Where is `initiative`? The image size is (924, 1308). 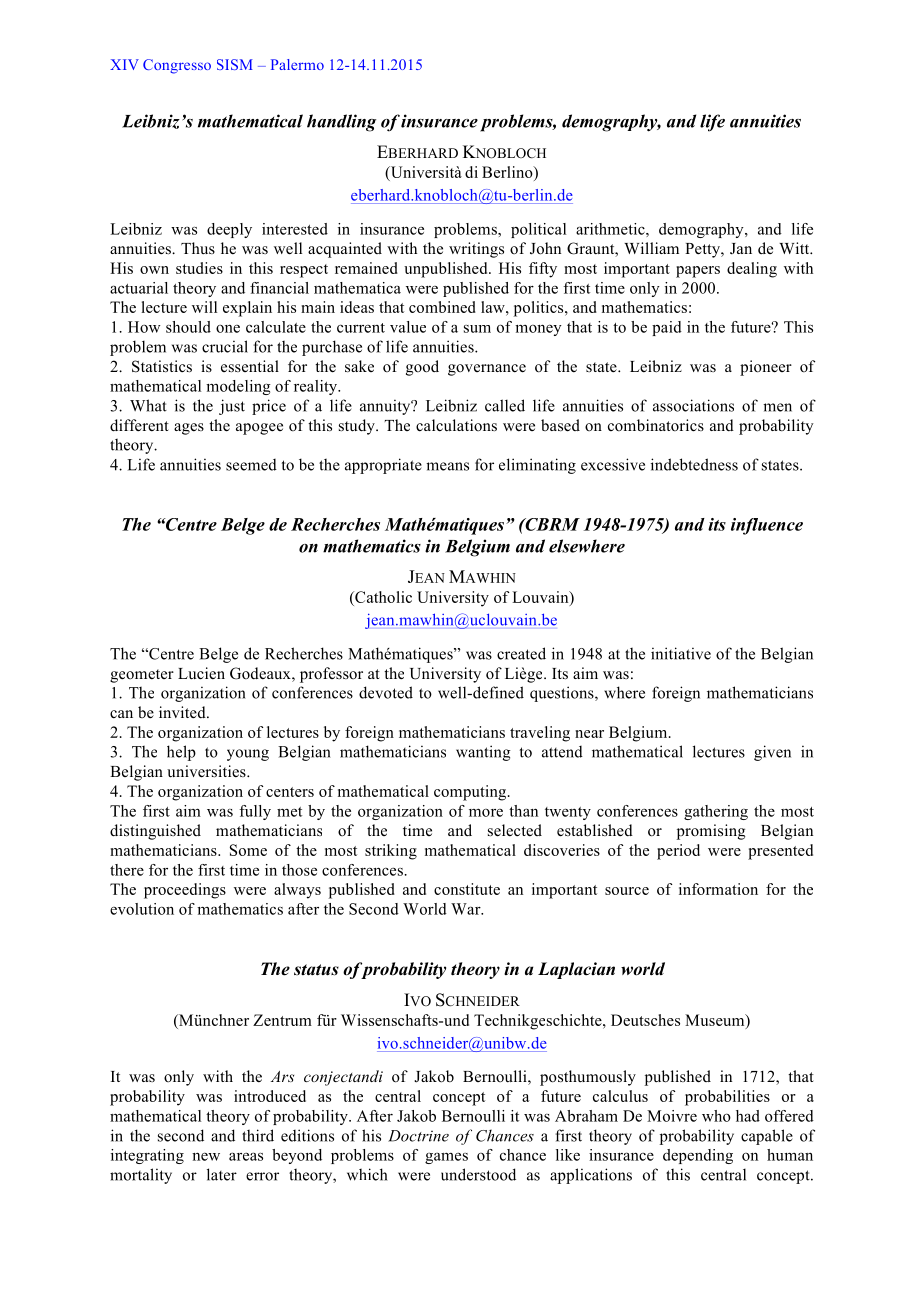 initiative is located at coordinates (681, 653).
